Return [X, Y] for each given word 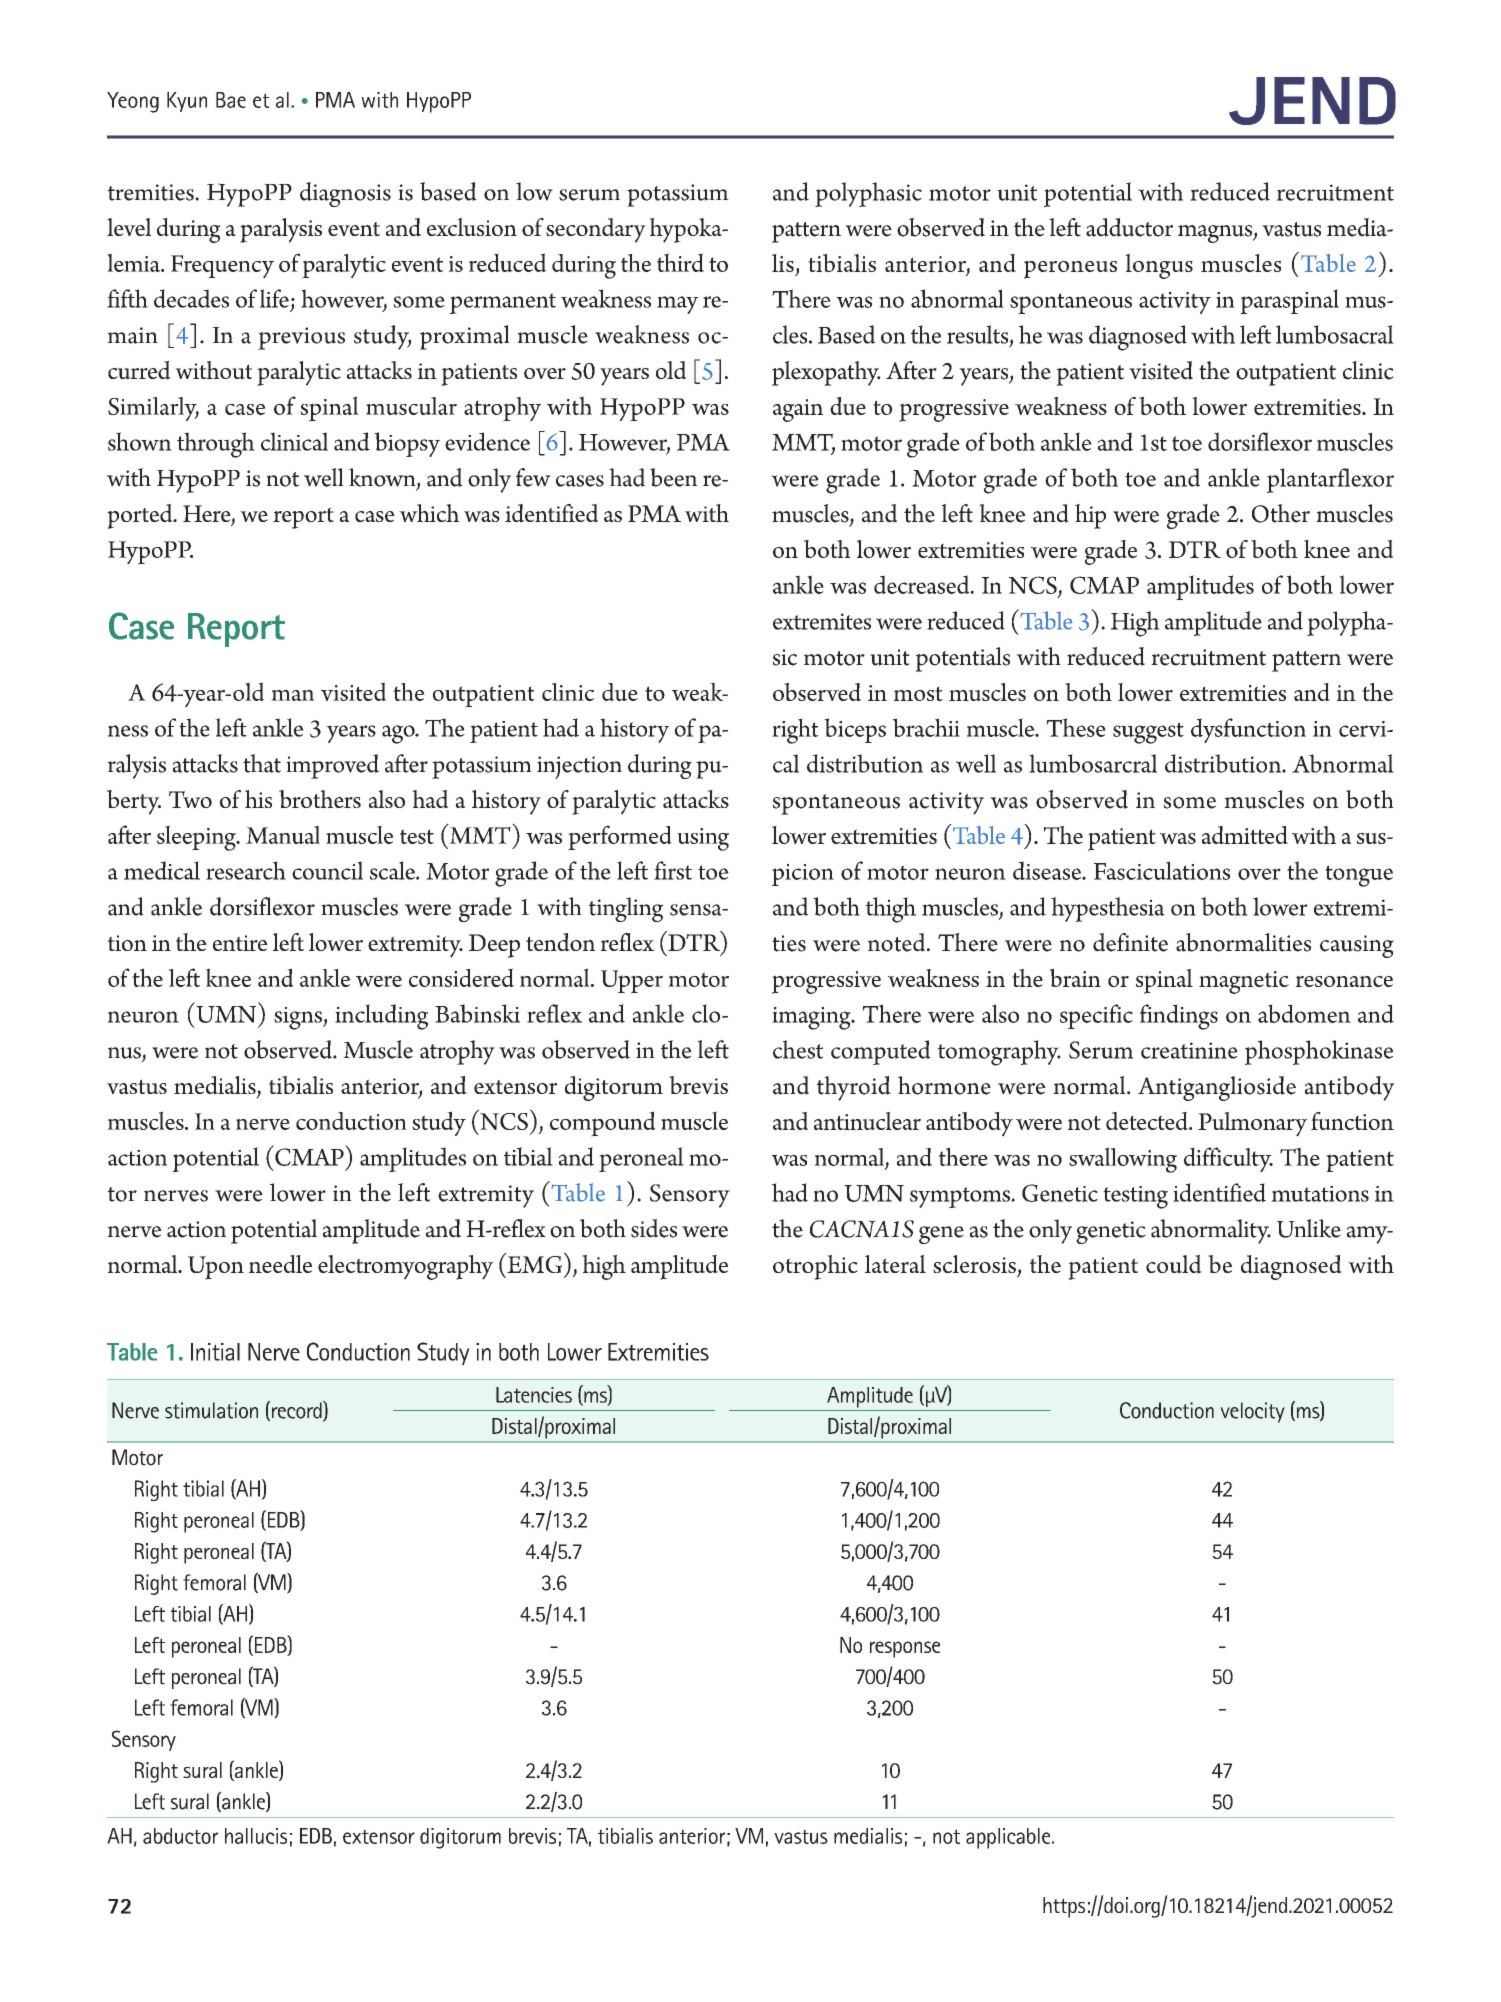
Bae [231, 100]
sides [654, 1228]
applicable [1009, 1838]
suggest [1148, 733]
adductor [1129, 227]
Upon [216, 1268]
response [905, 1649]
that [262, 763]
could [1174, 1264]
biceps [855, 730]
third [680, 262]
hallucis [256, 1836]
